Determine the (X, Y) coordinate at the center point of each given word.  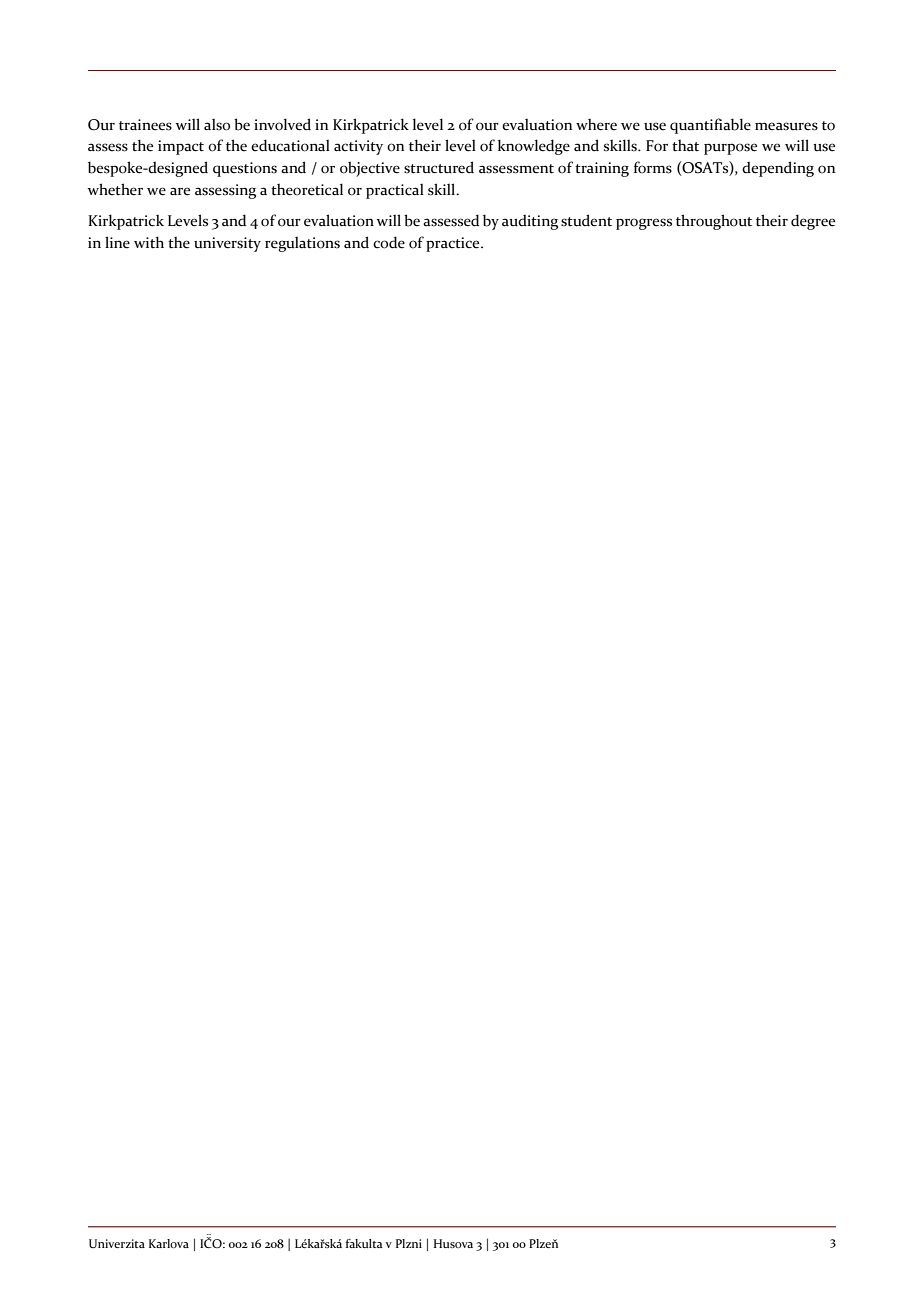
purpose (730, 149)
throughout (714, 222)
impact (181, 147)
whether (115, 189)
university (227, 244)
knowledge (534, 147)
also (217, 125)
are (180, 191)
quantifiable (710, 126)
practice (454, 244)
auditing (530, 222)
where (596, 125)
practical (395, 191)
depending (778, 169)
